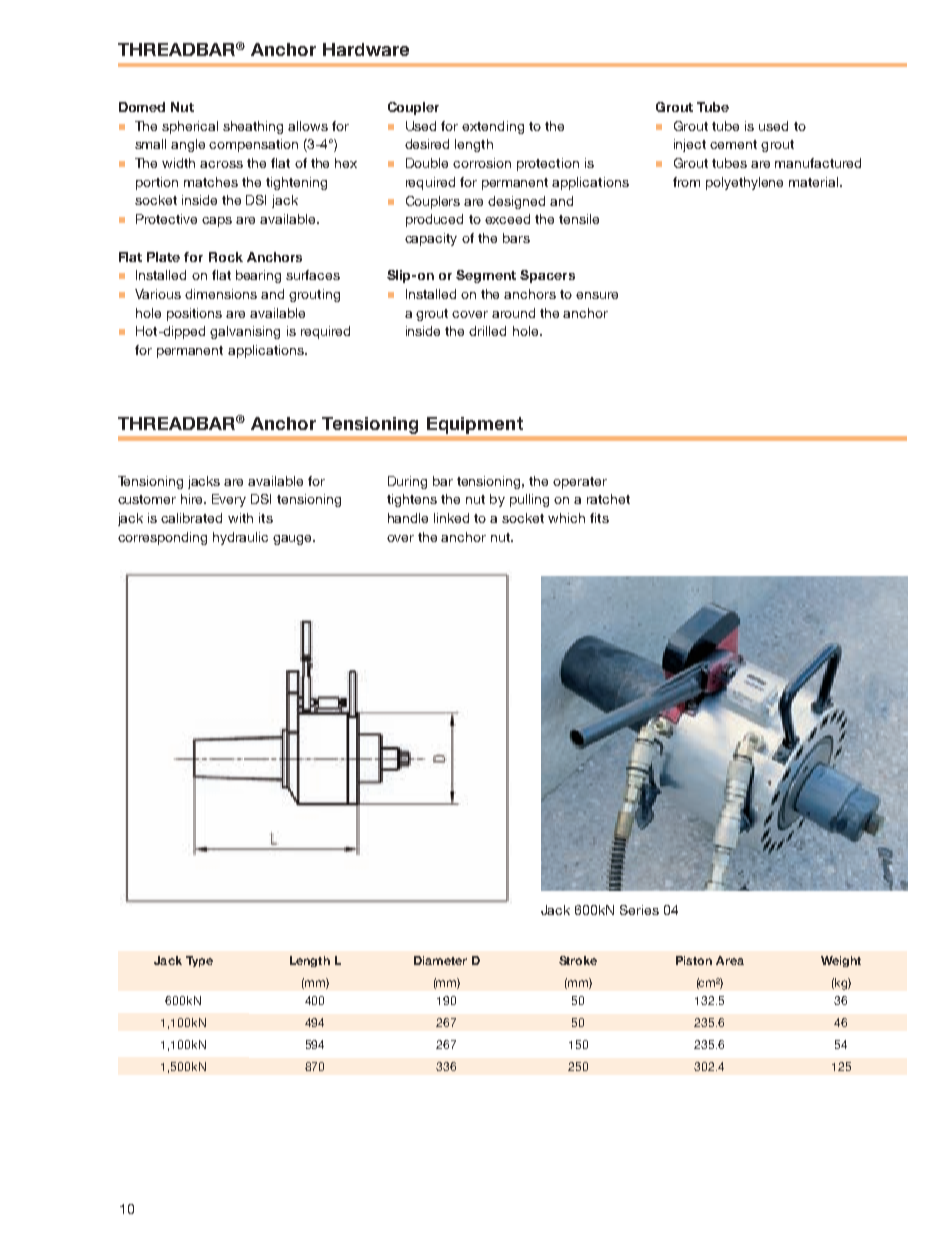  What do you see at coordinates (493, 127) in the page?
I see `extending` at bounding box center [493, 127].
